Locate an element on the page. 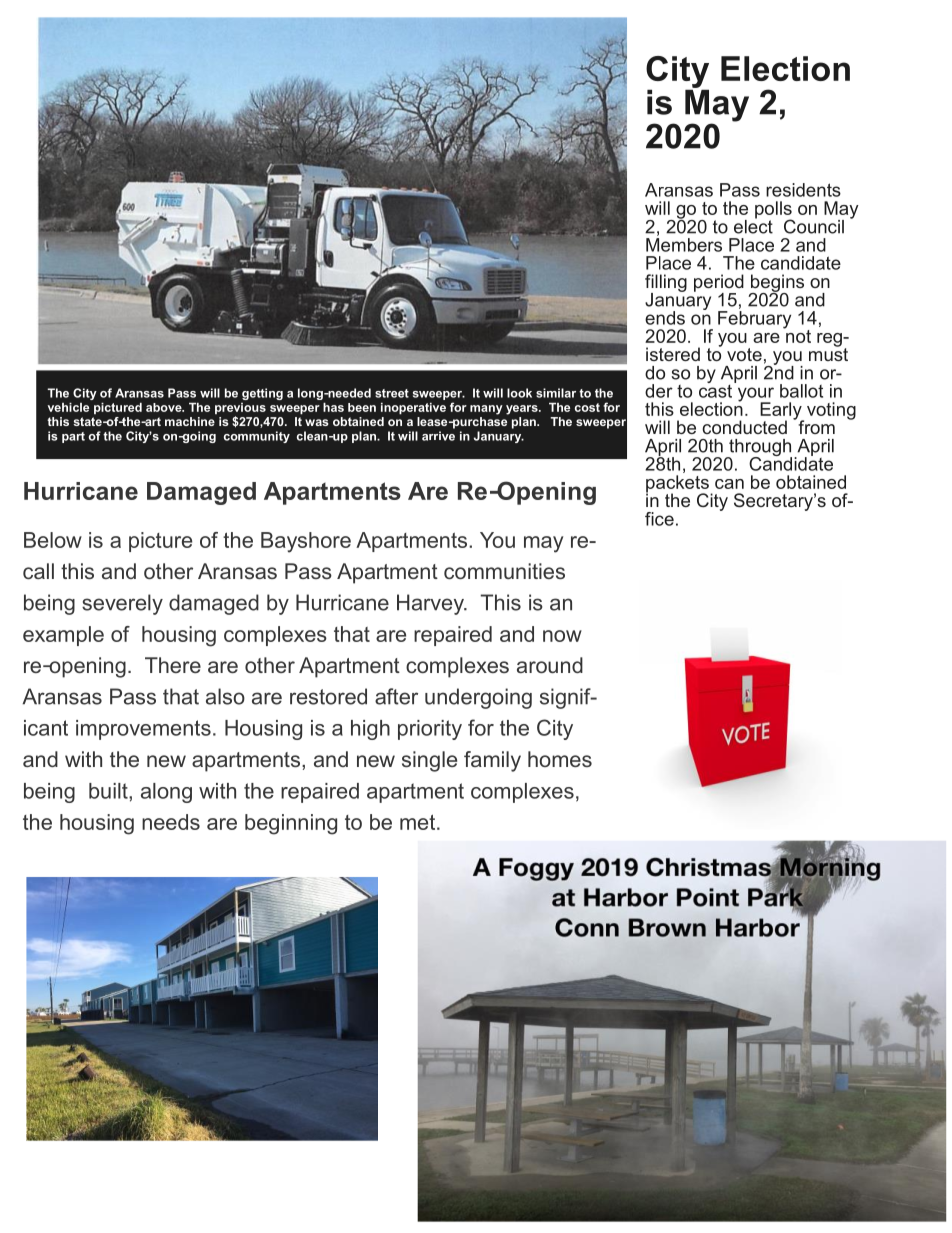 The image size is (952, 1233). Members is located at coordinates (684, 243).
